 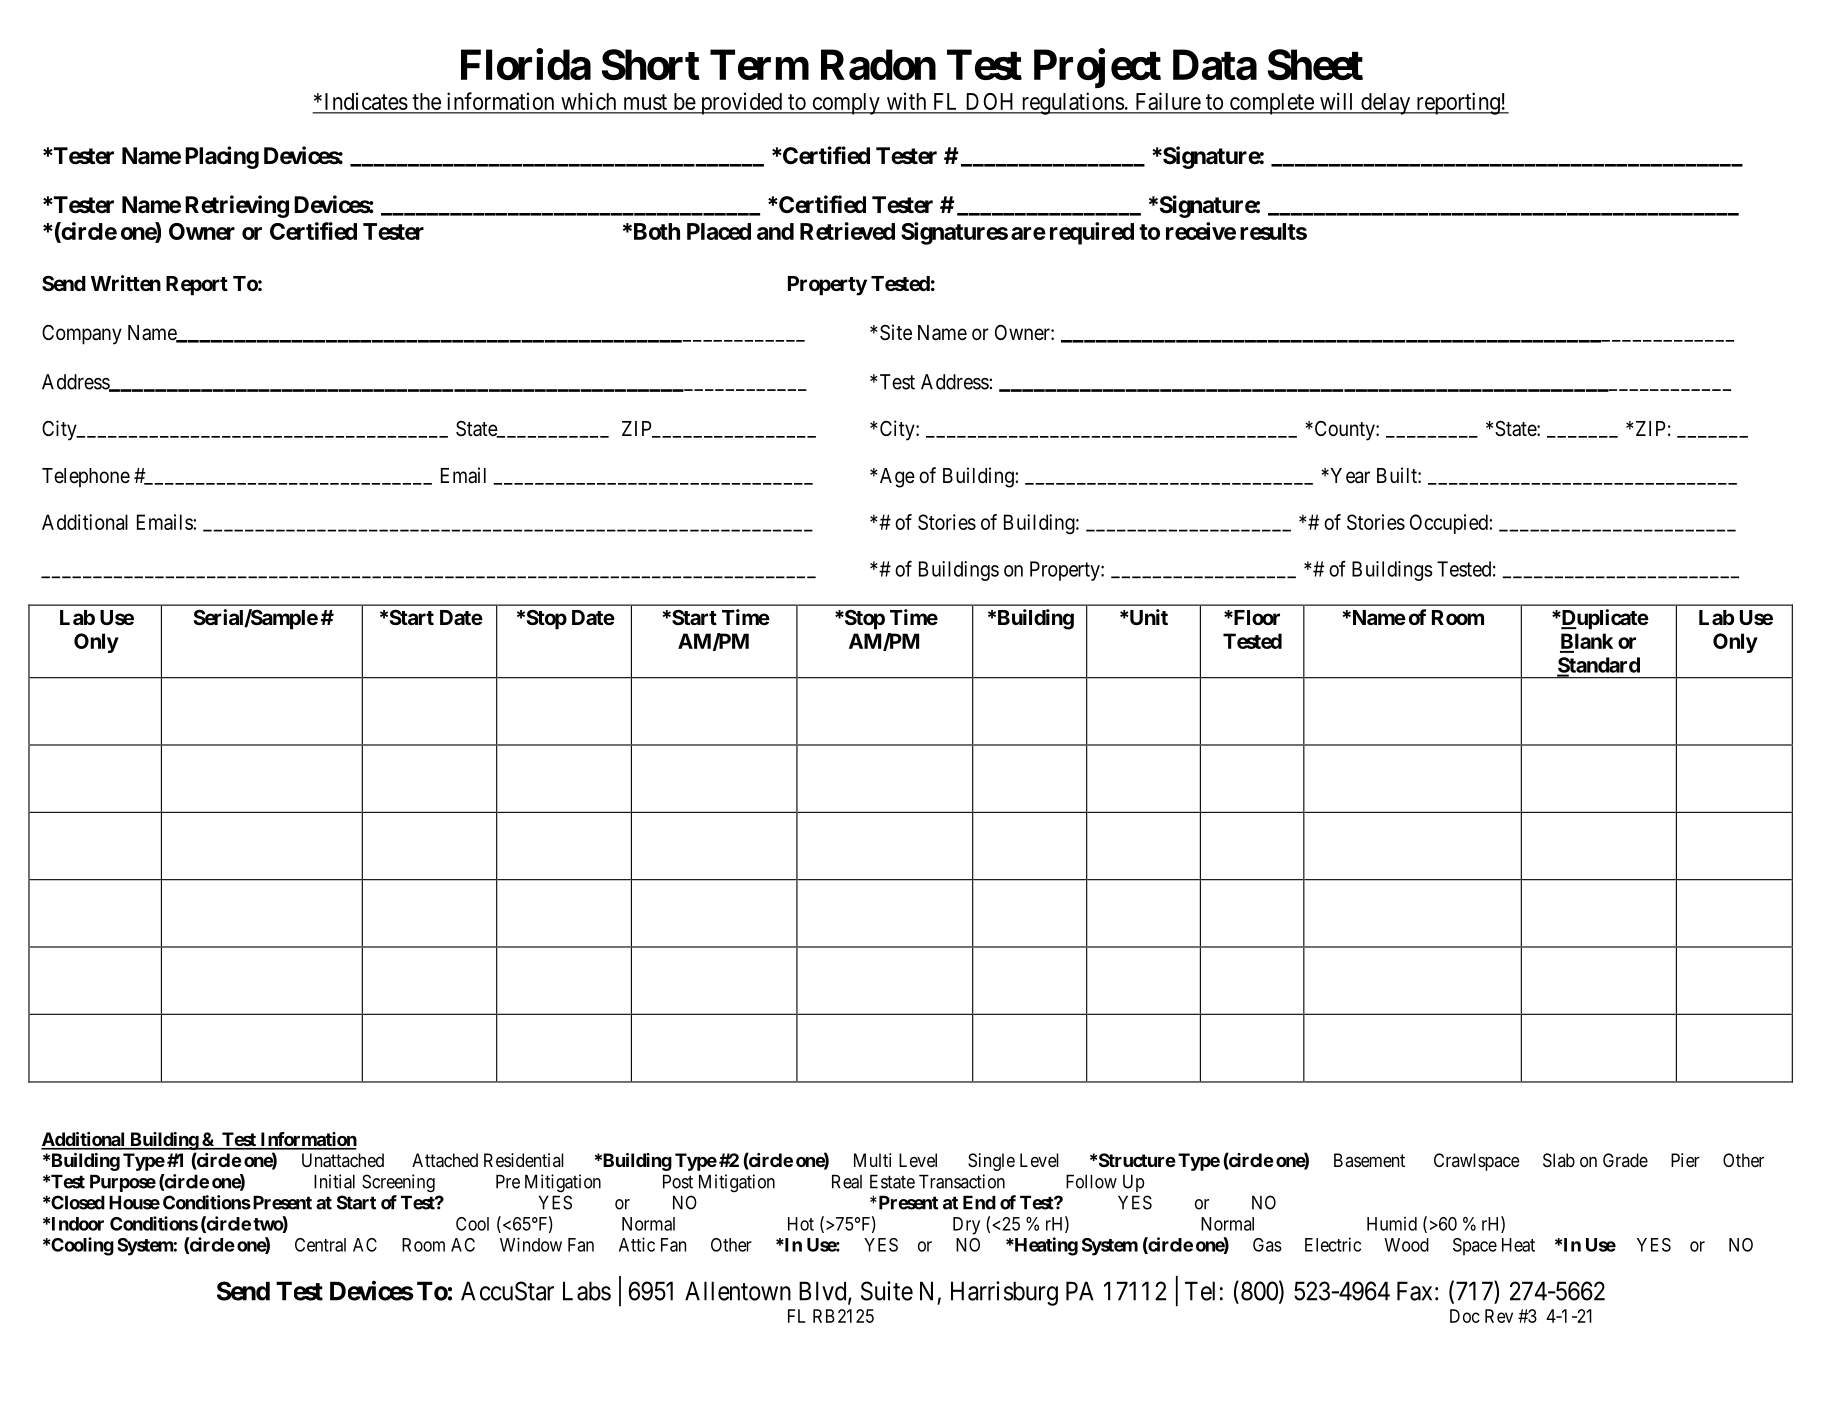 What do you see at coordinates (887, 1291) in the screenshot?
I see `Suite` at bounding box center [887, 1291].
